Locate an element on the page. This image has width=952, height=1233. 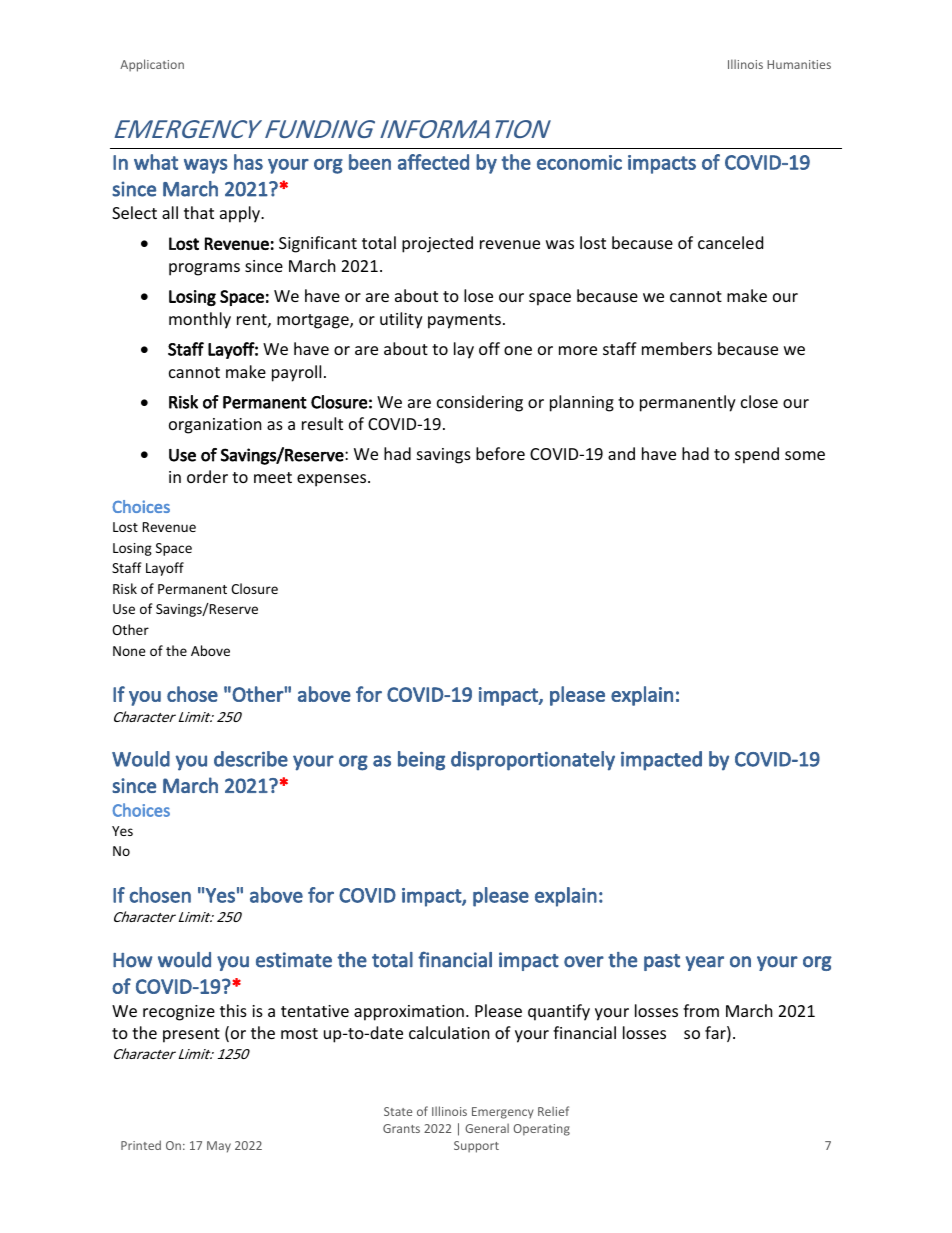
affected is located at coordinates (433, 162).
